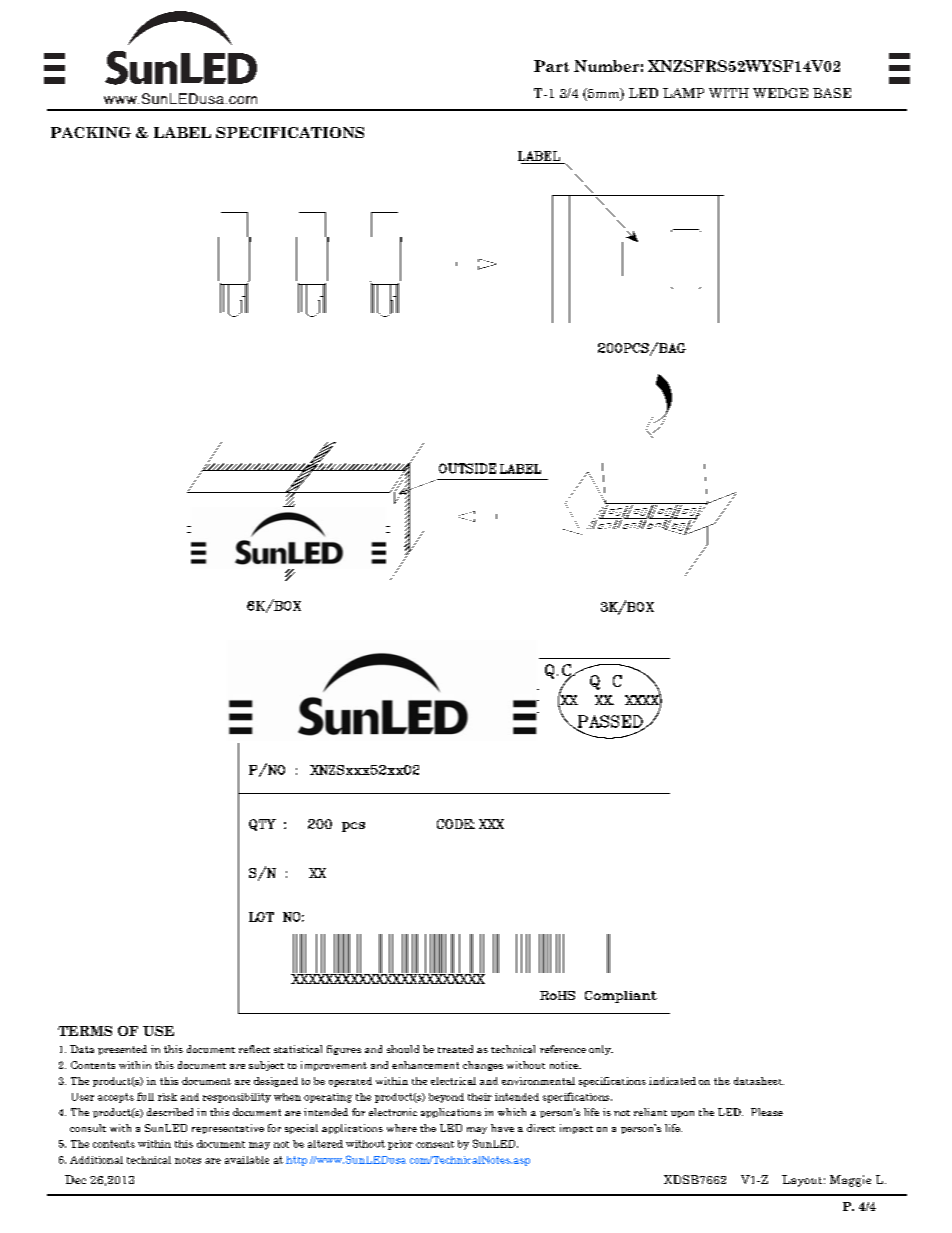 This screenshot has width=952, height=1233. What do you see at coordinates (551, 66) in the screenshot?
I see `Part` at bounding box center [551, 66].
